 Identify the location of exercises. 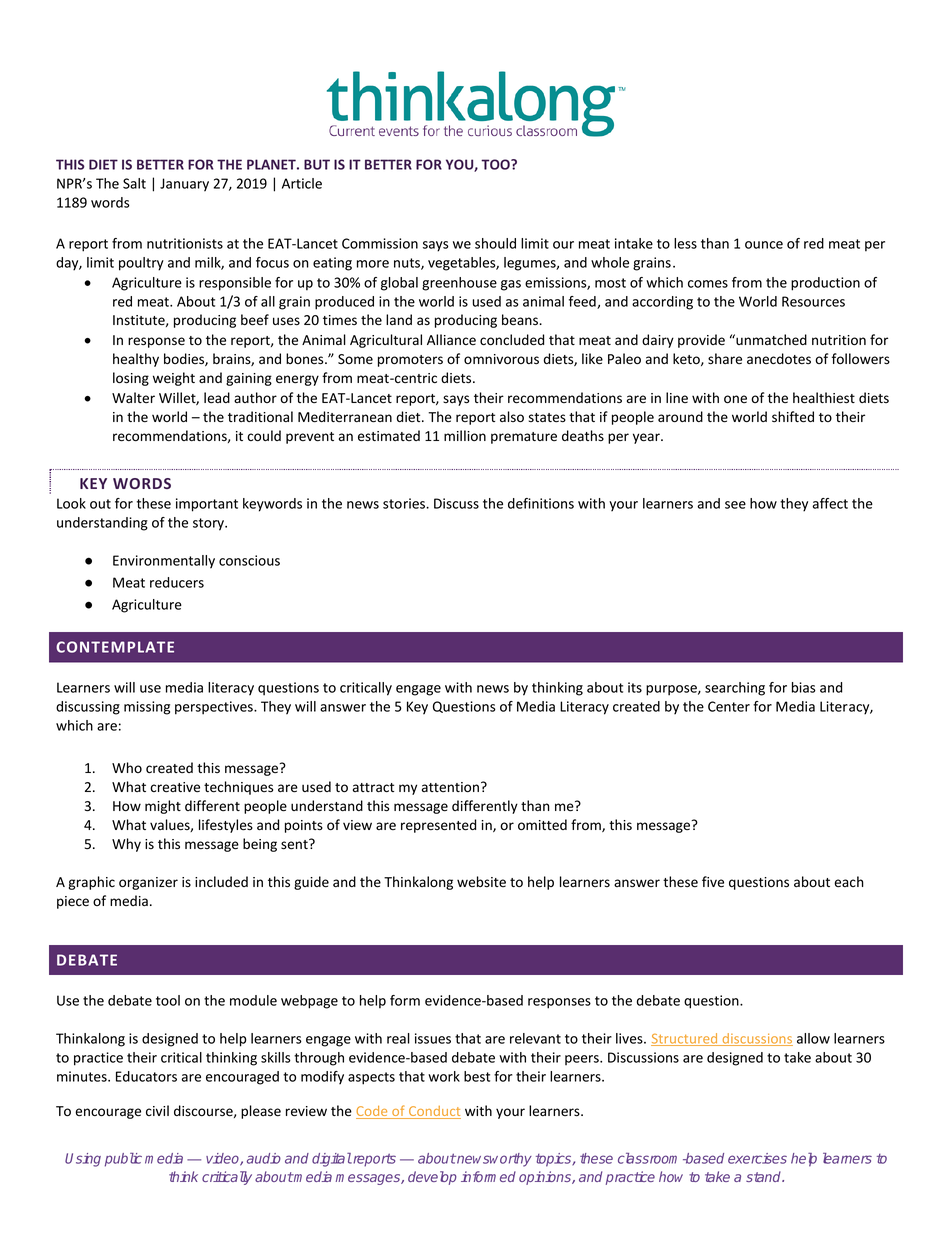
(757, 1158).
